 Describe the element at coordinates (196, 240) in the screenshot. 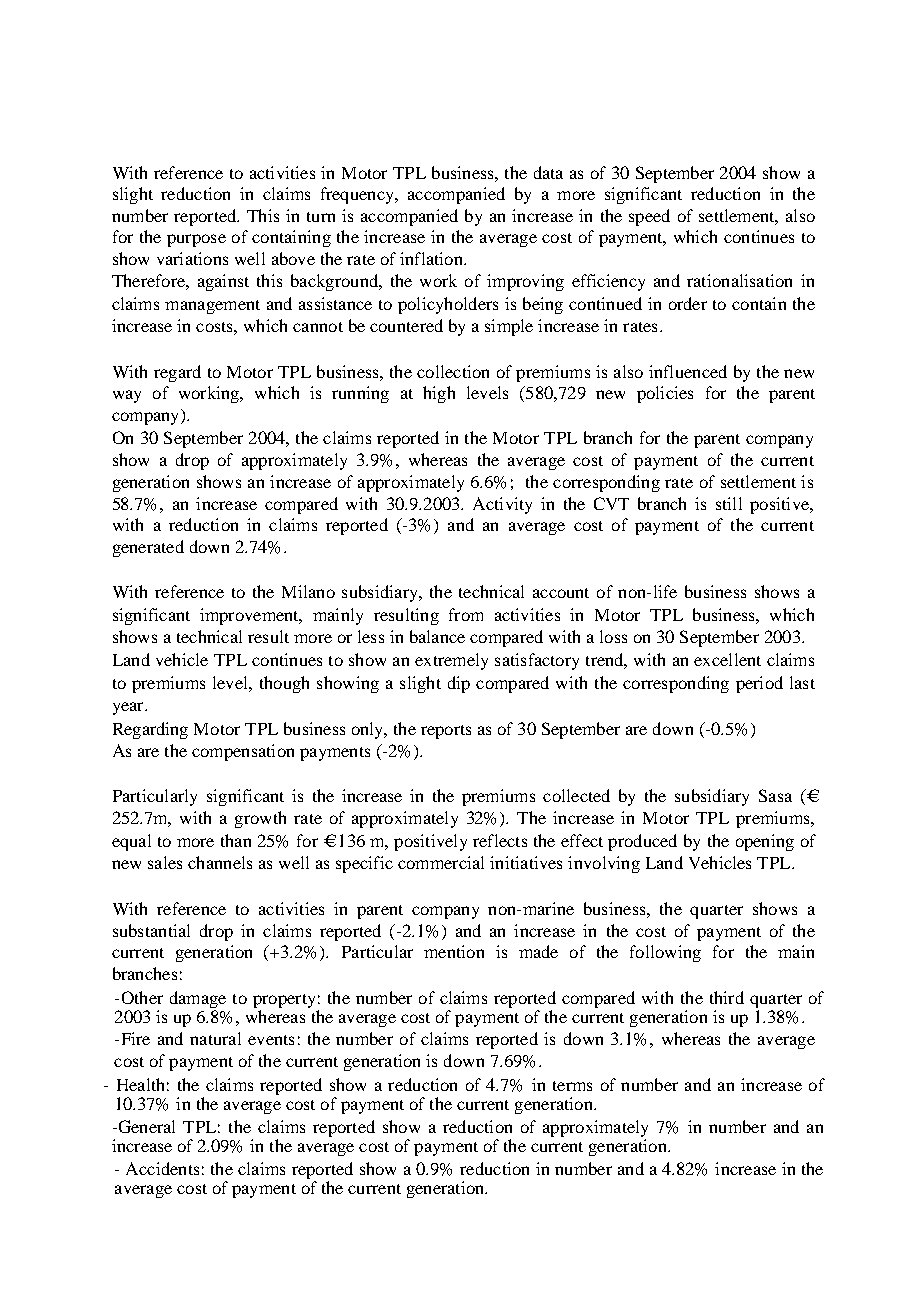

I see `purpose` at that location.
